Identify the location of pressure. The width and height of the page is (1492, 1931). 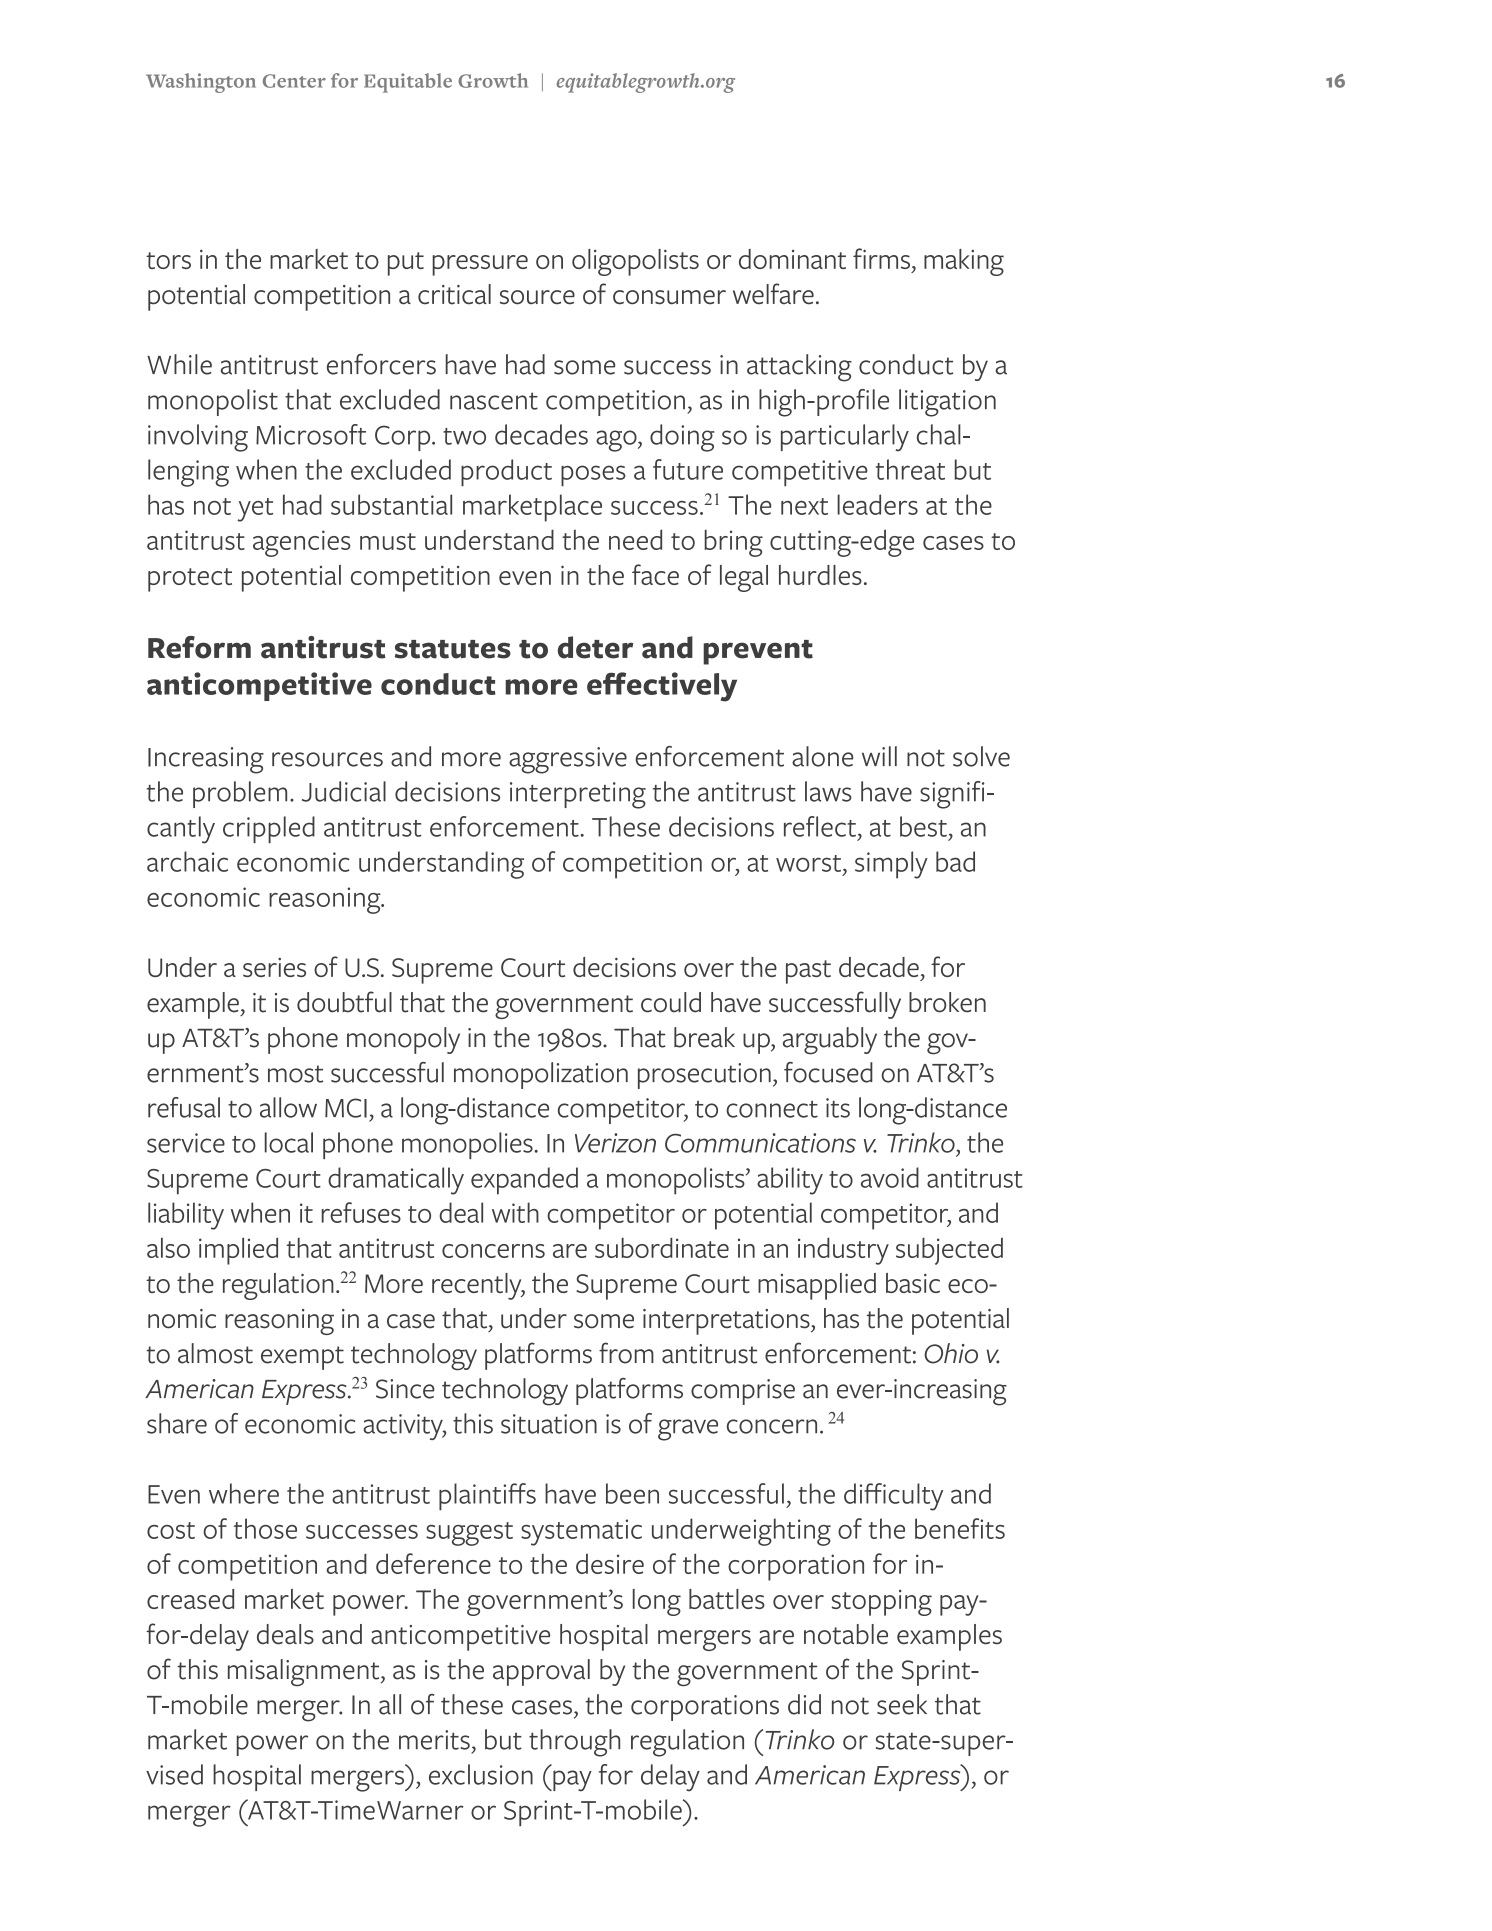
(480, 265).
